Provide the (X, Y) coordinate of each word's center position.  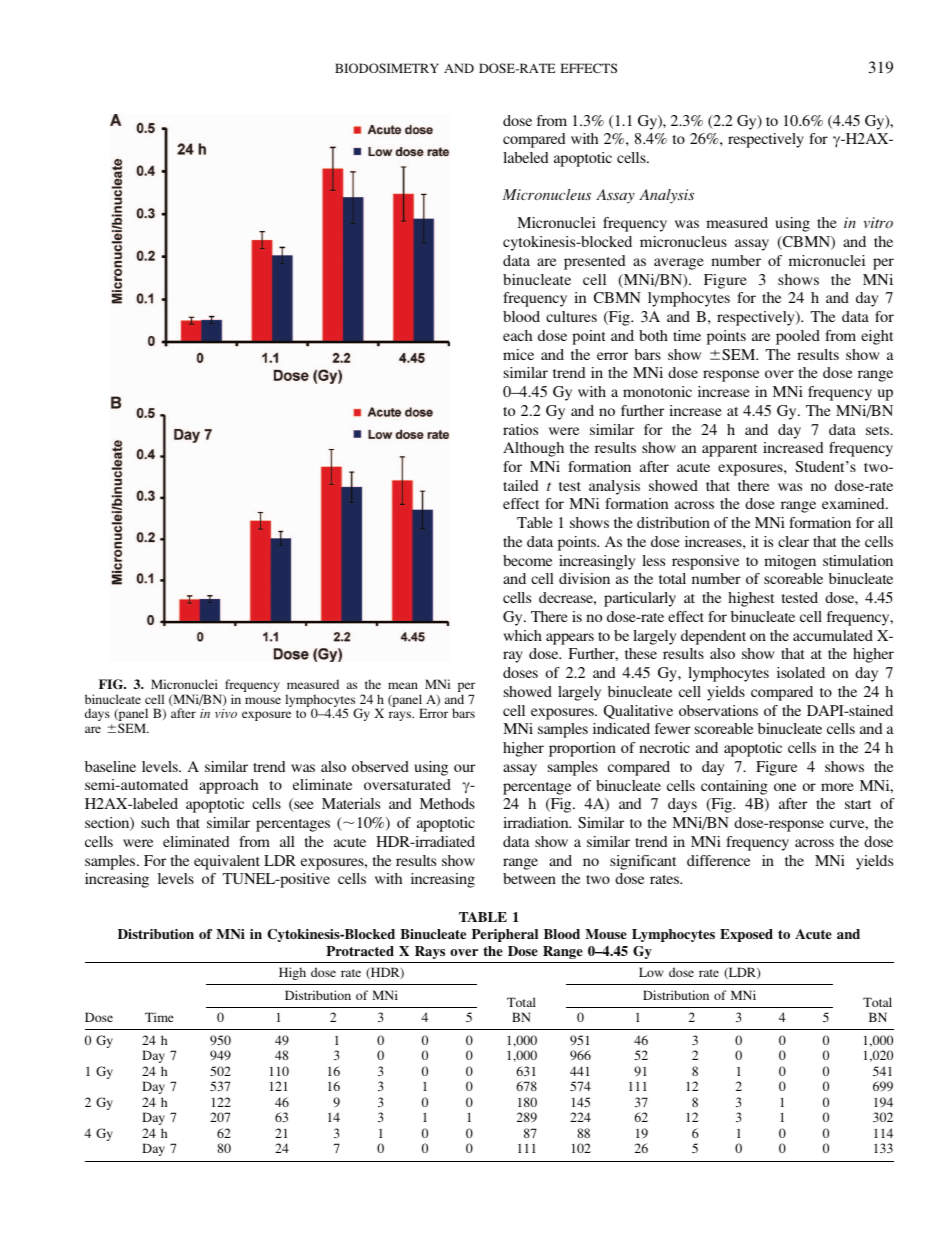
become (527, 560)
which (522, 635)
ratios (520, 429)
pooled (798, 337)
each (517, 335)
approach (228, 786)
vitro (878, 222)
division (584, 578)
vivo (226, 713)
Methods (447, 803)
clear (793, 541)
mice (518, 354)
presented (594, 262)
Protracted (360, 951)
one (785, 787)
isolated (801, 672)
